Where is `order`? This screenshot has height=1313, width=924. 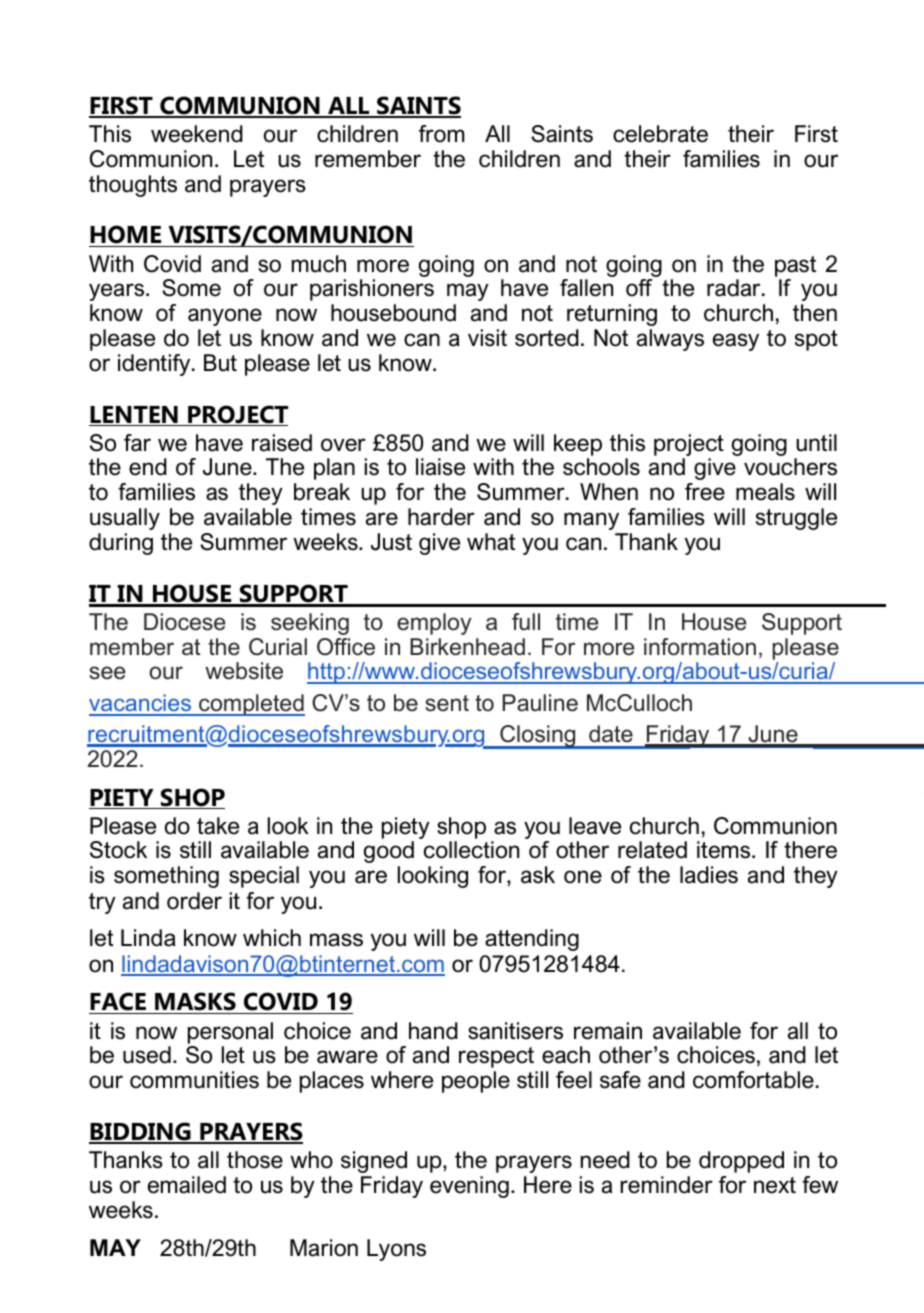
order is located at coordinates (194, 901).
